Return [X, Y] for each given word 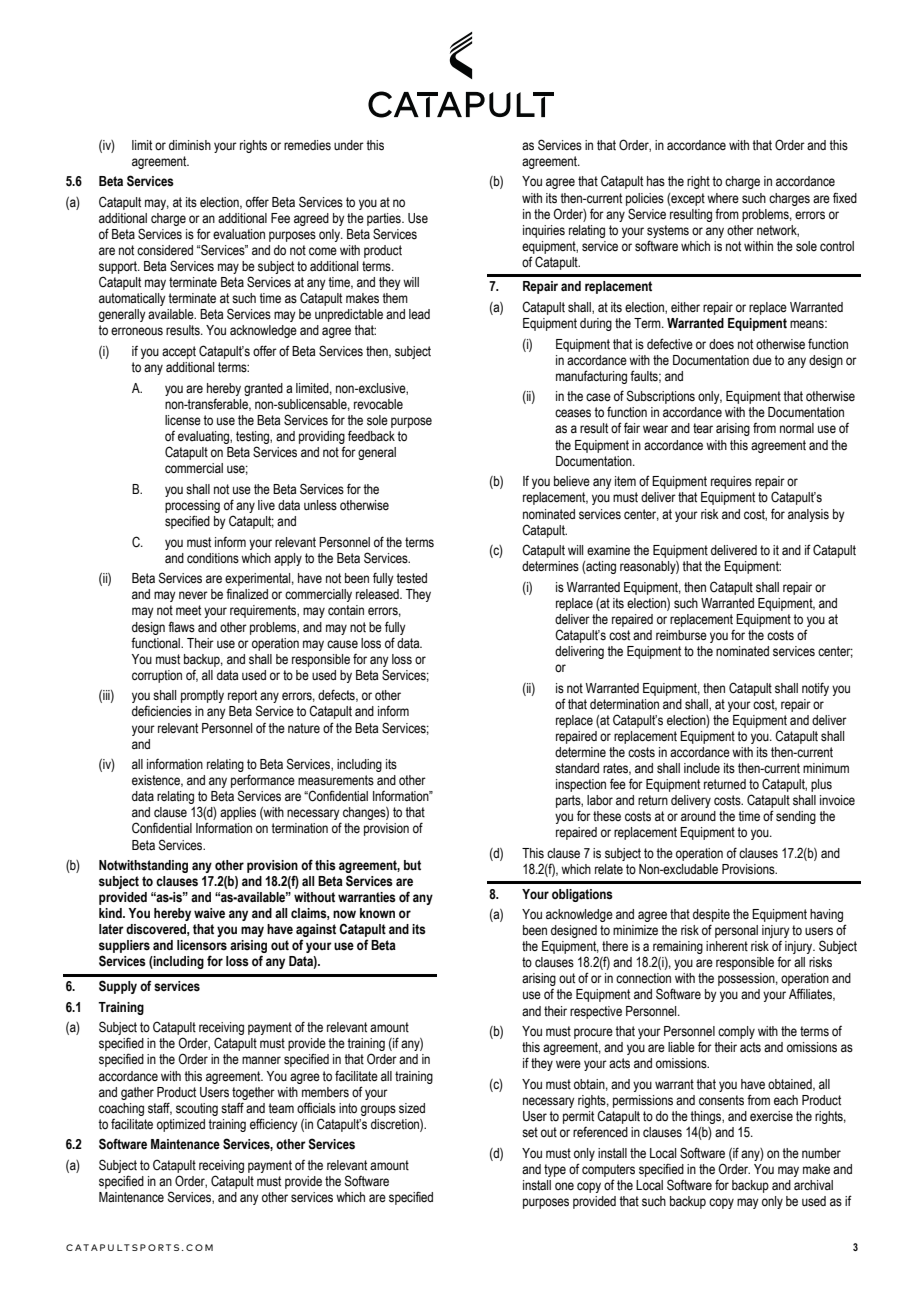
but [412, 865]
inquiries [544, 231]
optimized [181, 1125]
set [530, 1132]
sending [796, 817]
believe [572, 481]
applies [238, 813]
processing [192, 506]
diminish [190, 145]
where [723, 198]
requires [731, 482]
